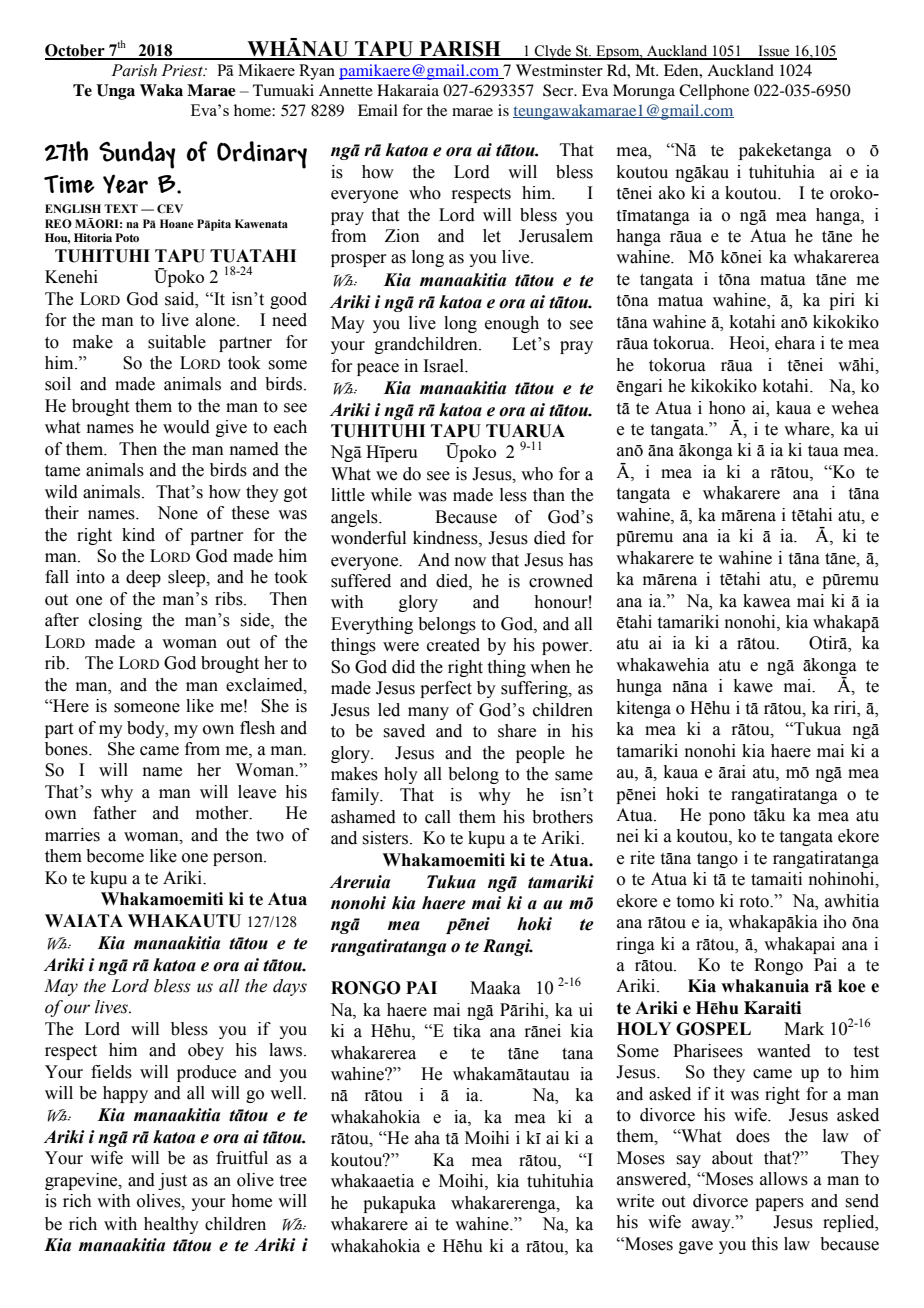 The height and width of the page is (1308, 924). I want to click on Email, so click(378, 110).
